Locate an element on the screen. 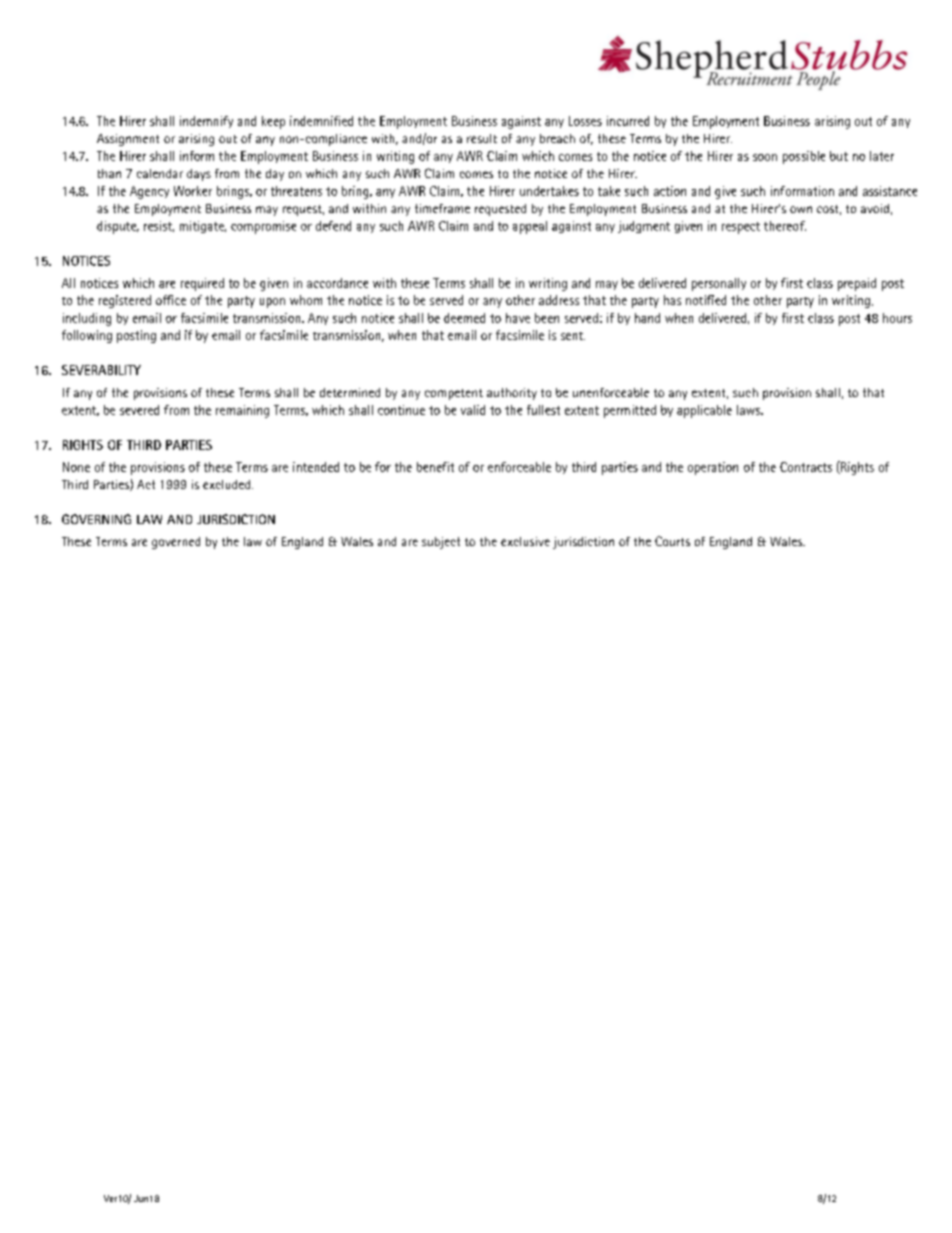 The width and height of the screenshot is (952, 1233). exclusive is located at coordinates (525, 541).
